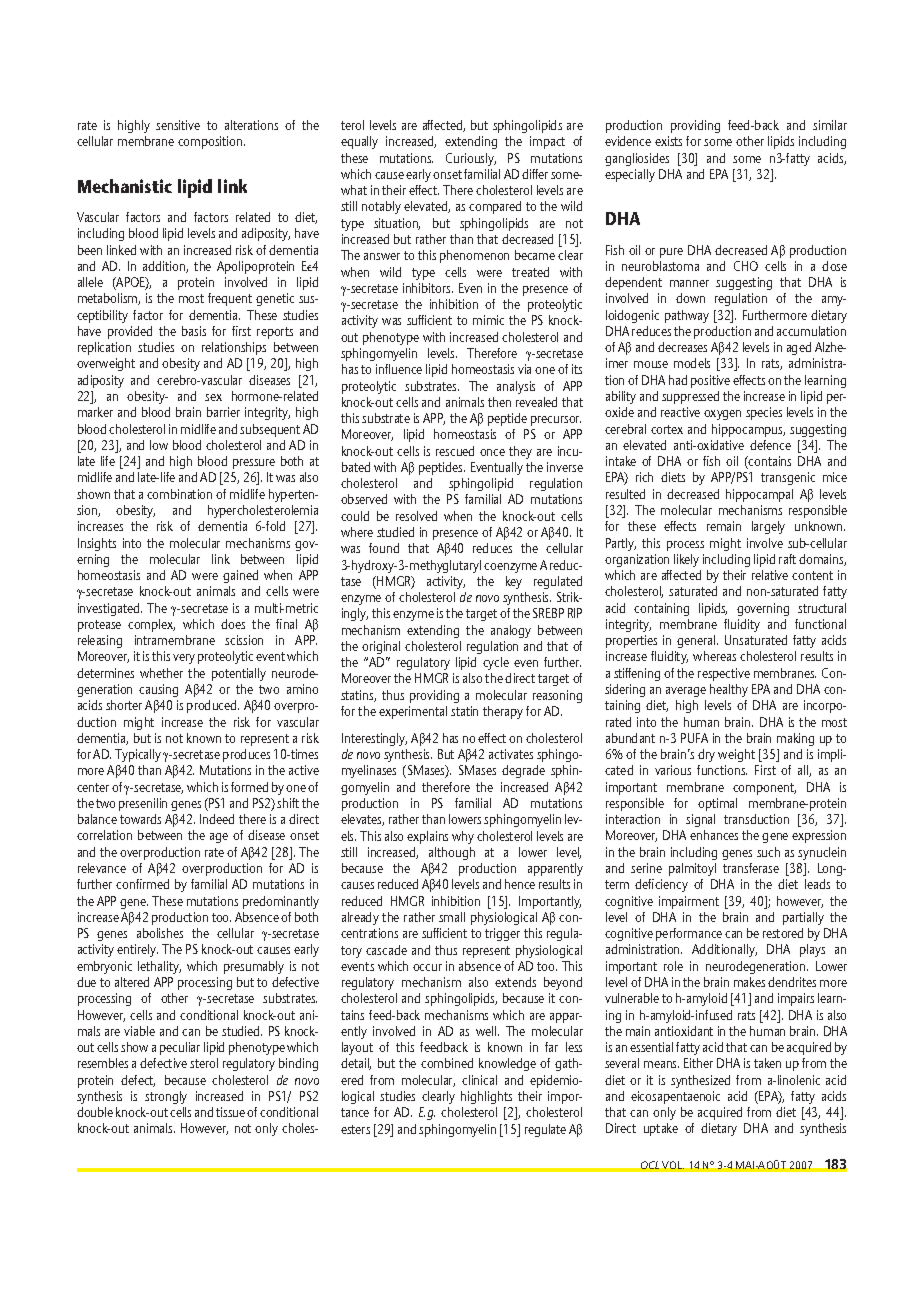  I want to click on analogy, so click(511, 631).
